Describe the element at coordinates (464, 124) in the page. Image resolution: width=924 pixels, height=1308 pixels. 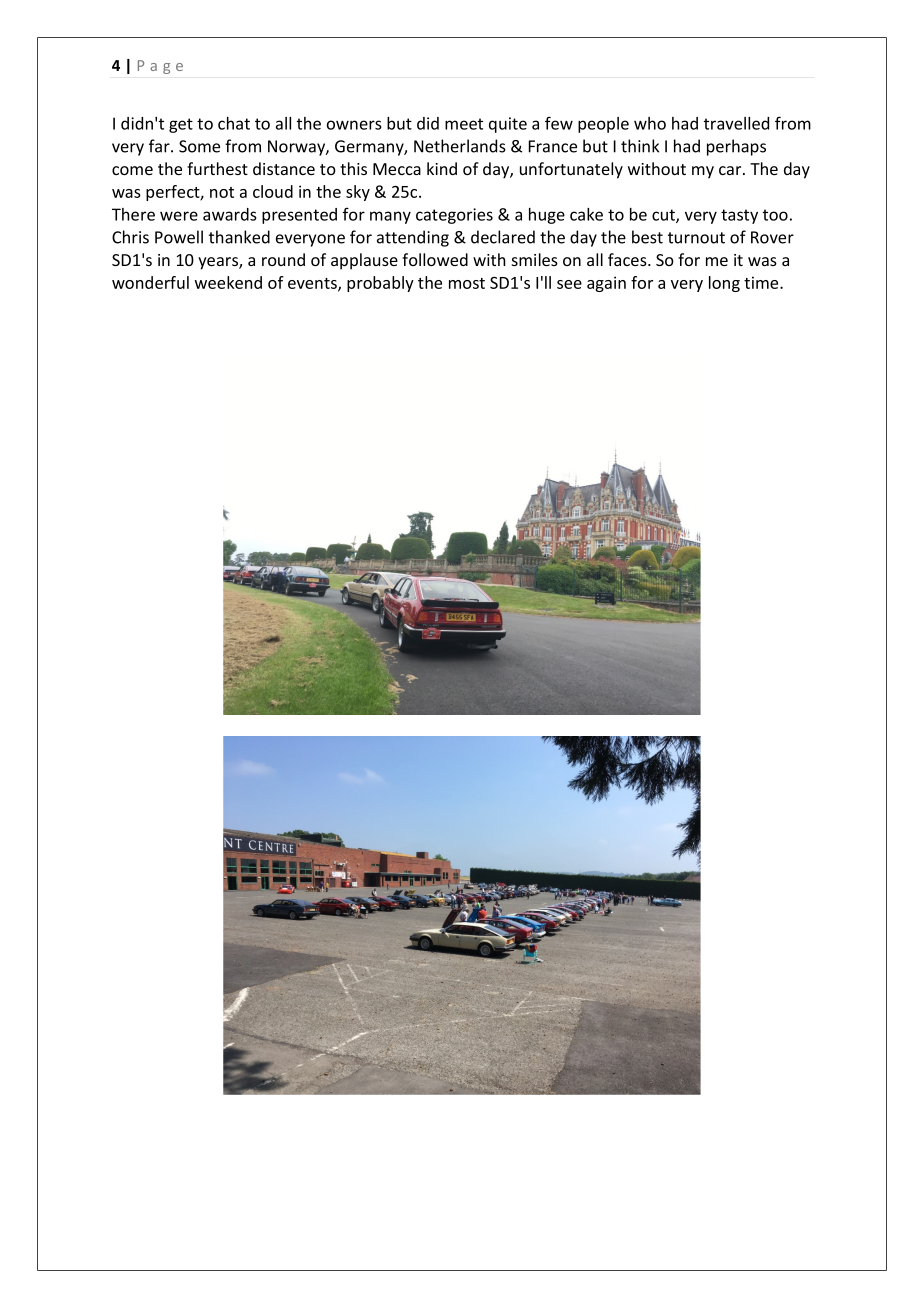
I see `meet` at that location.
